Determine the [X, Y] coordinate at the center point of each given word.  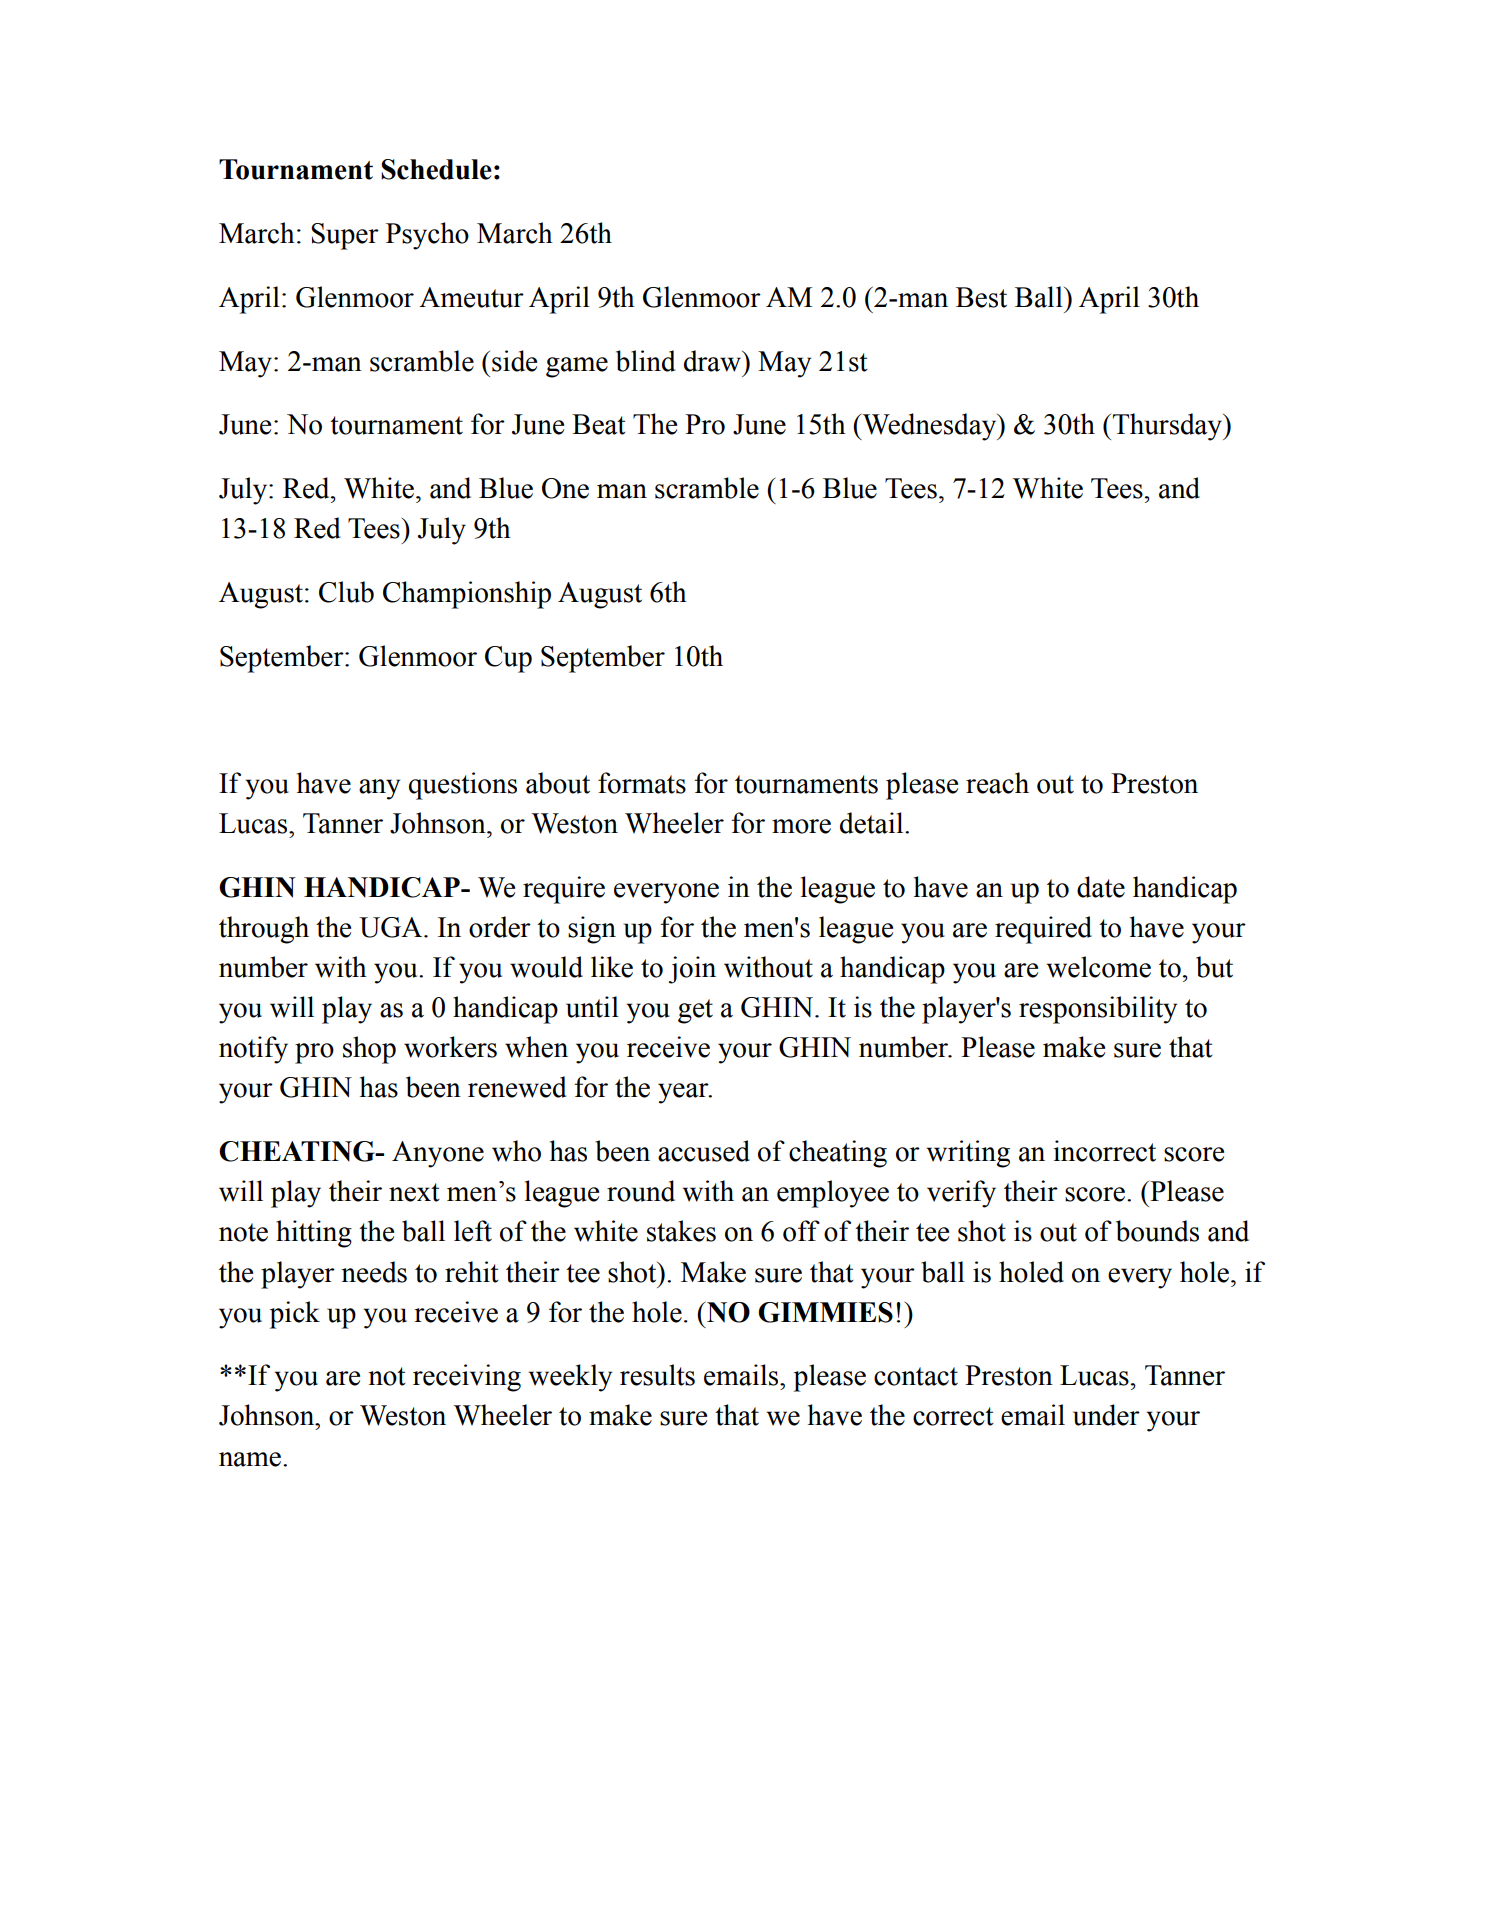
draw [713, 361]
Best [981, 297]
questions [463, 786]
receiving [467, 1378]
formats [642, 783]
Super [345, 236]
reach [997, 783]
